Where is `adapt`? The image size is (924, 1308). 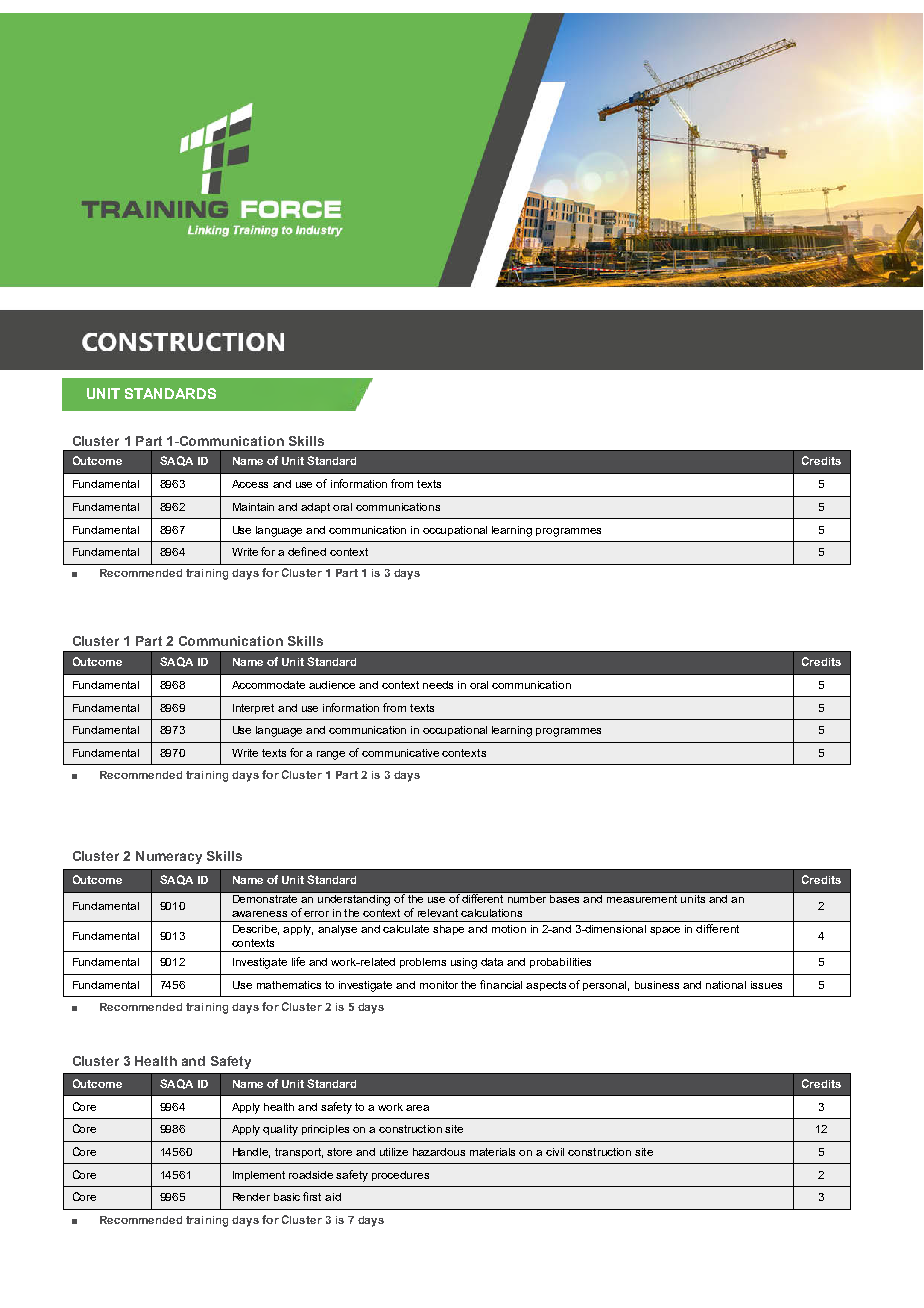 adapt is located at coordinates (315, 508).
